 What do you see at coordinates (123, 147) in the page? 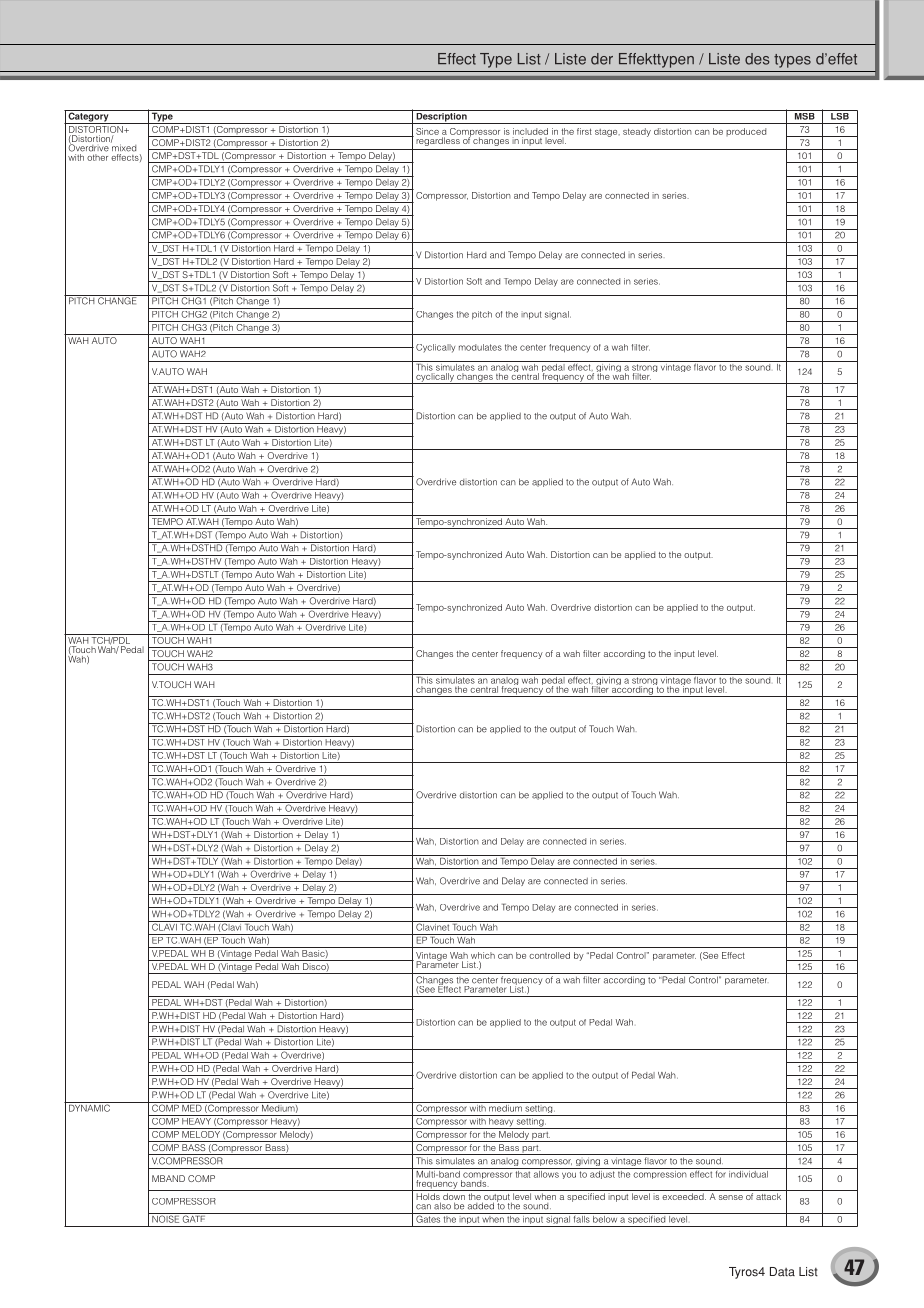
I see `mixed` at bounding box center [123, 147].
